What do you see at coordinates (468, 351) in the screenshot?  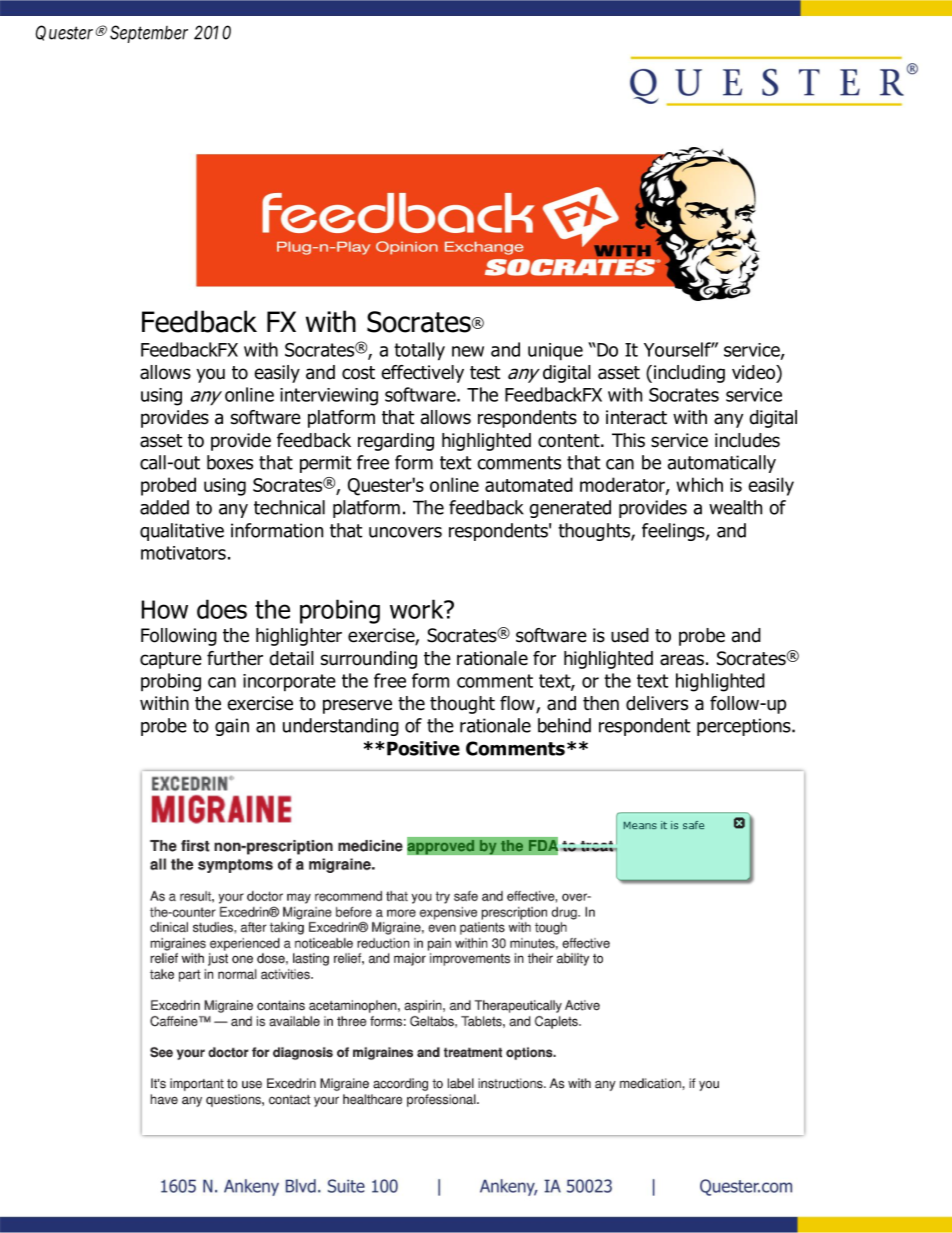 I see `new` at bounding box center [468, 351].
